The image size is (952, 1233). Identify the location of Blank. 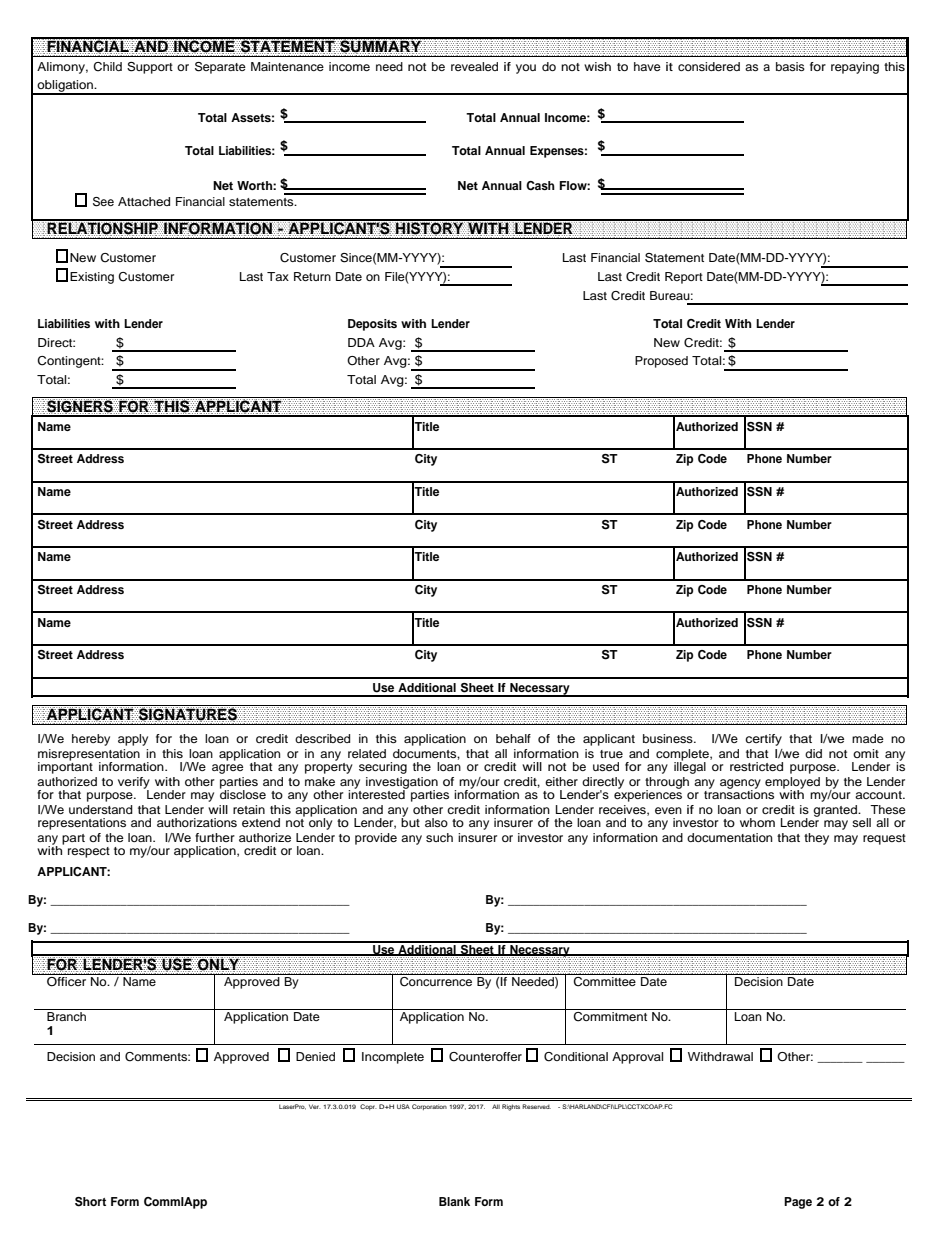
(454, 1201).
